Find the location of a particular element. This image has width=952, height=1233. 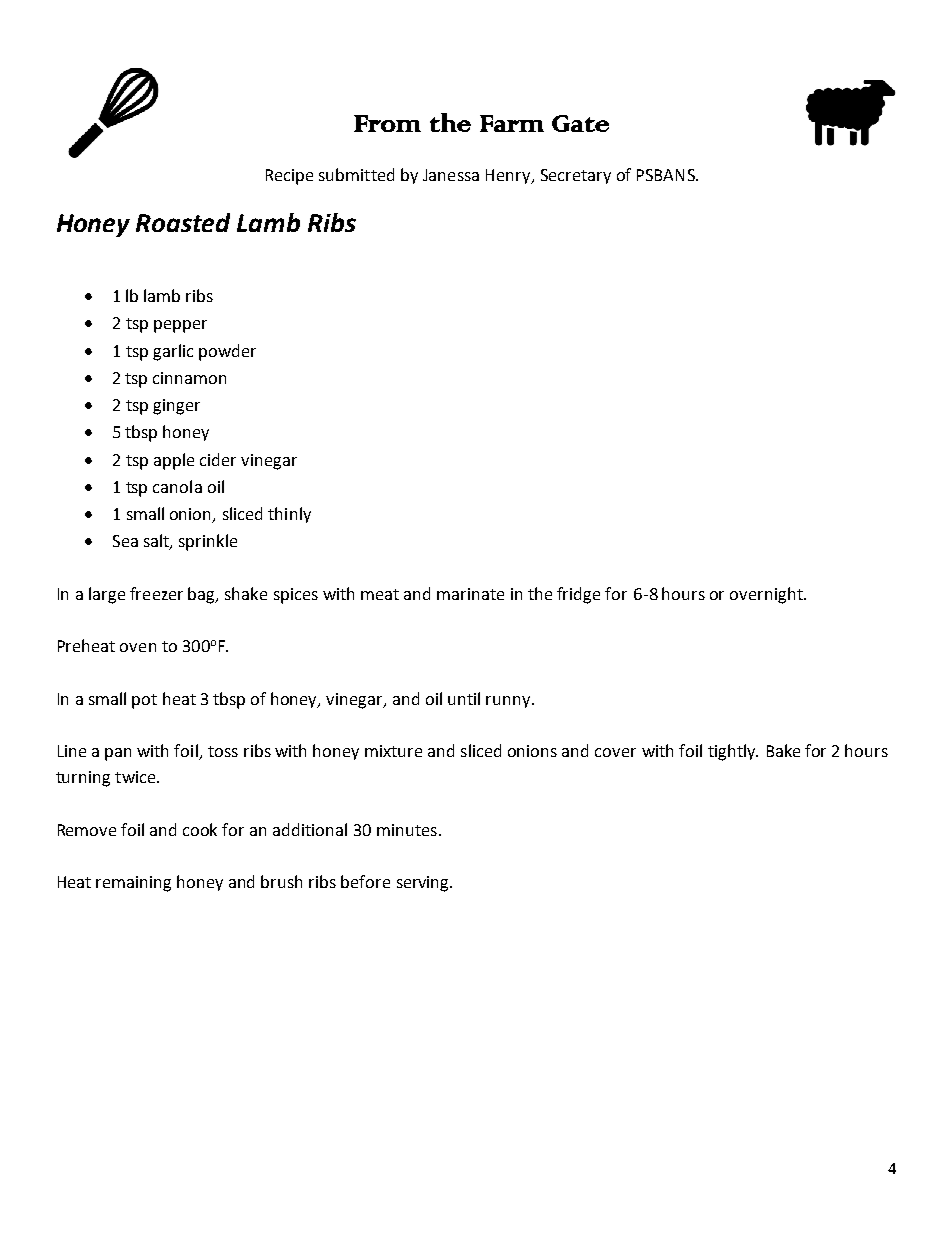

until is located at coordinates (464, 698).
